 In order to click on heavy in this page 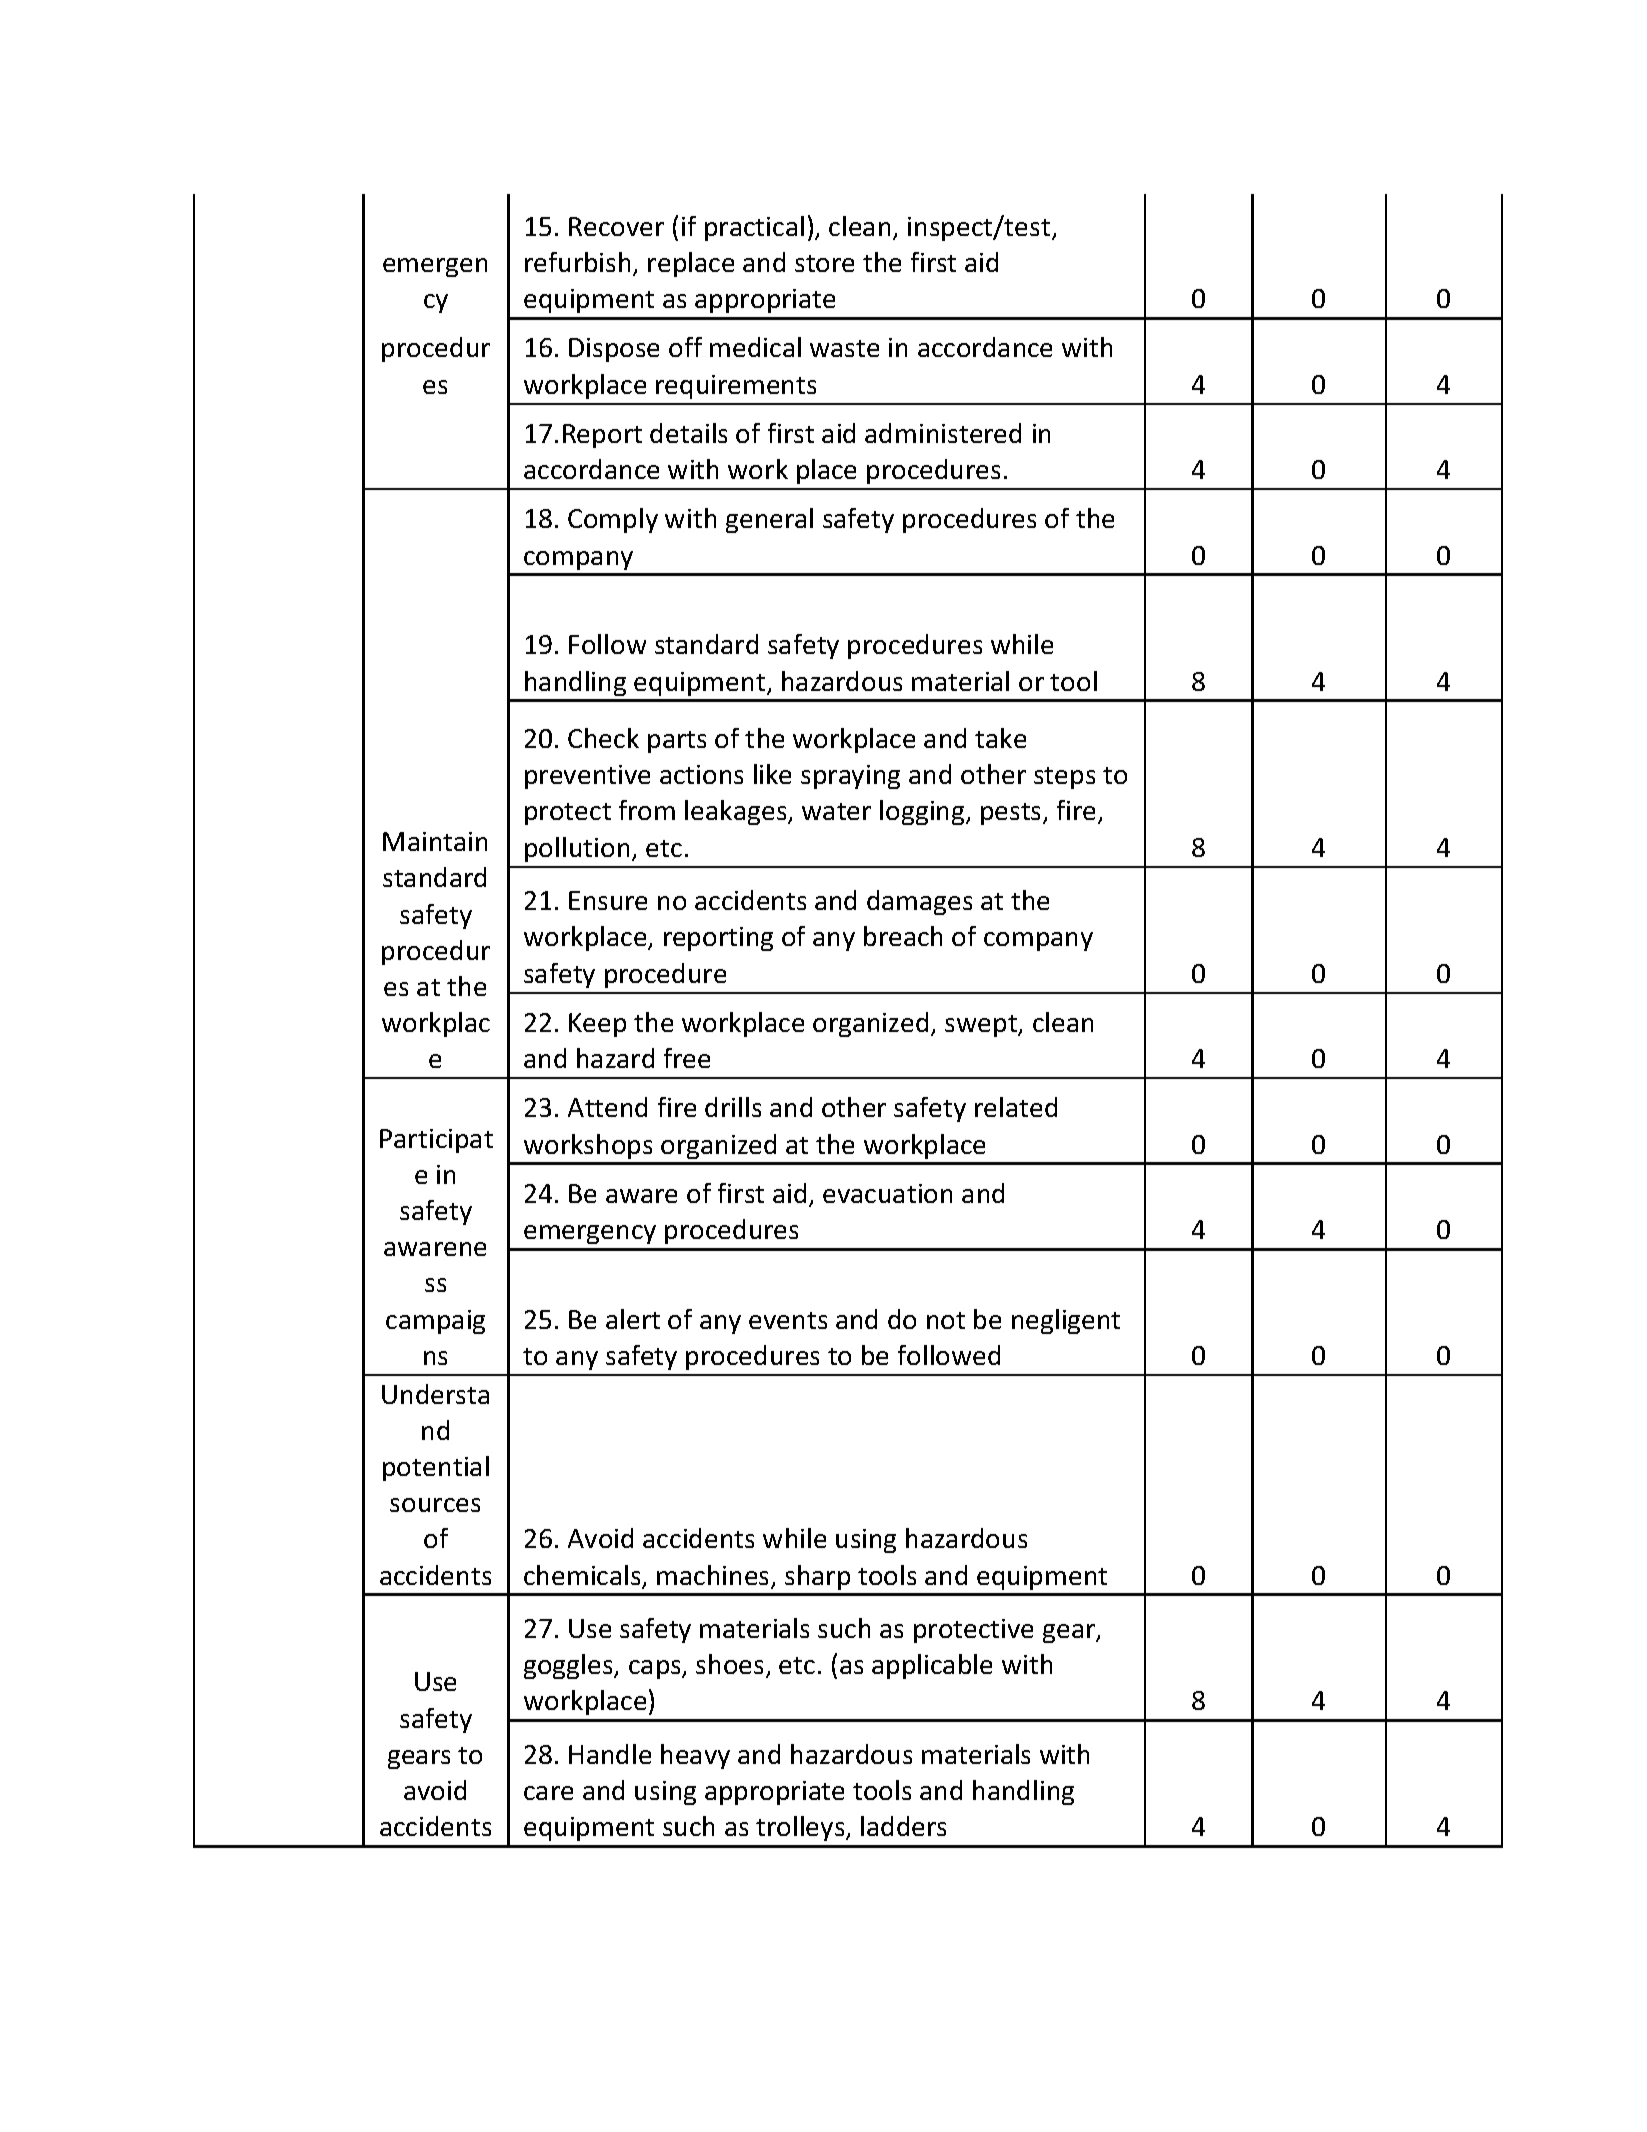, I will do `click(695, 1756)`.
